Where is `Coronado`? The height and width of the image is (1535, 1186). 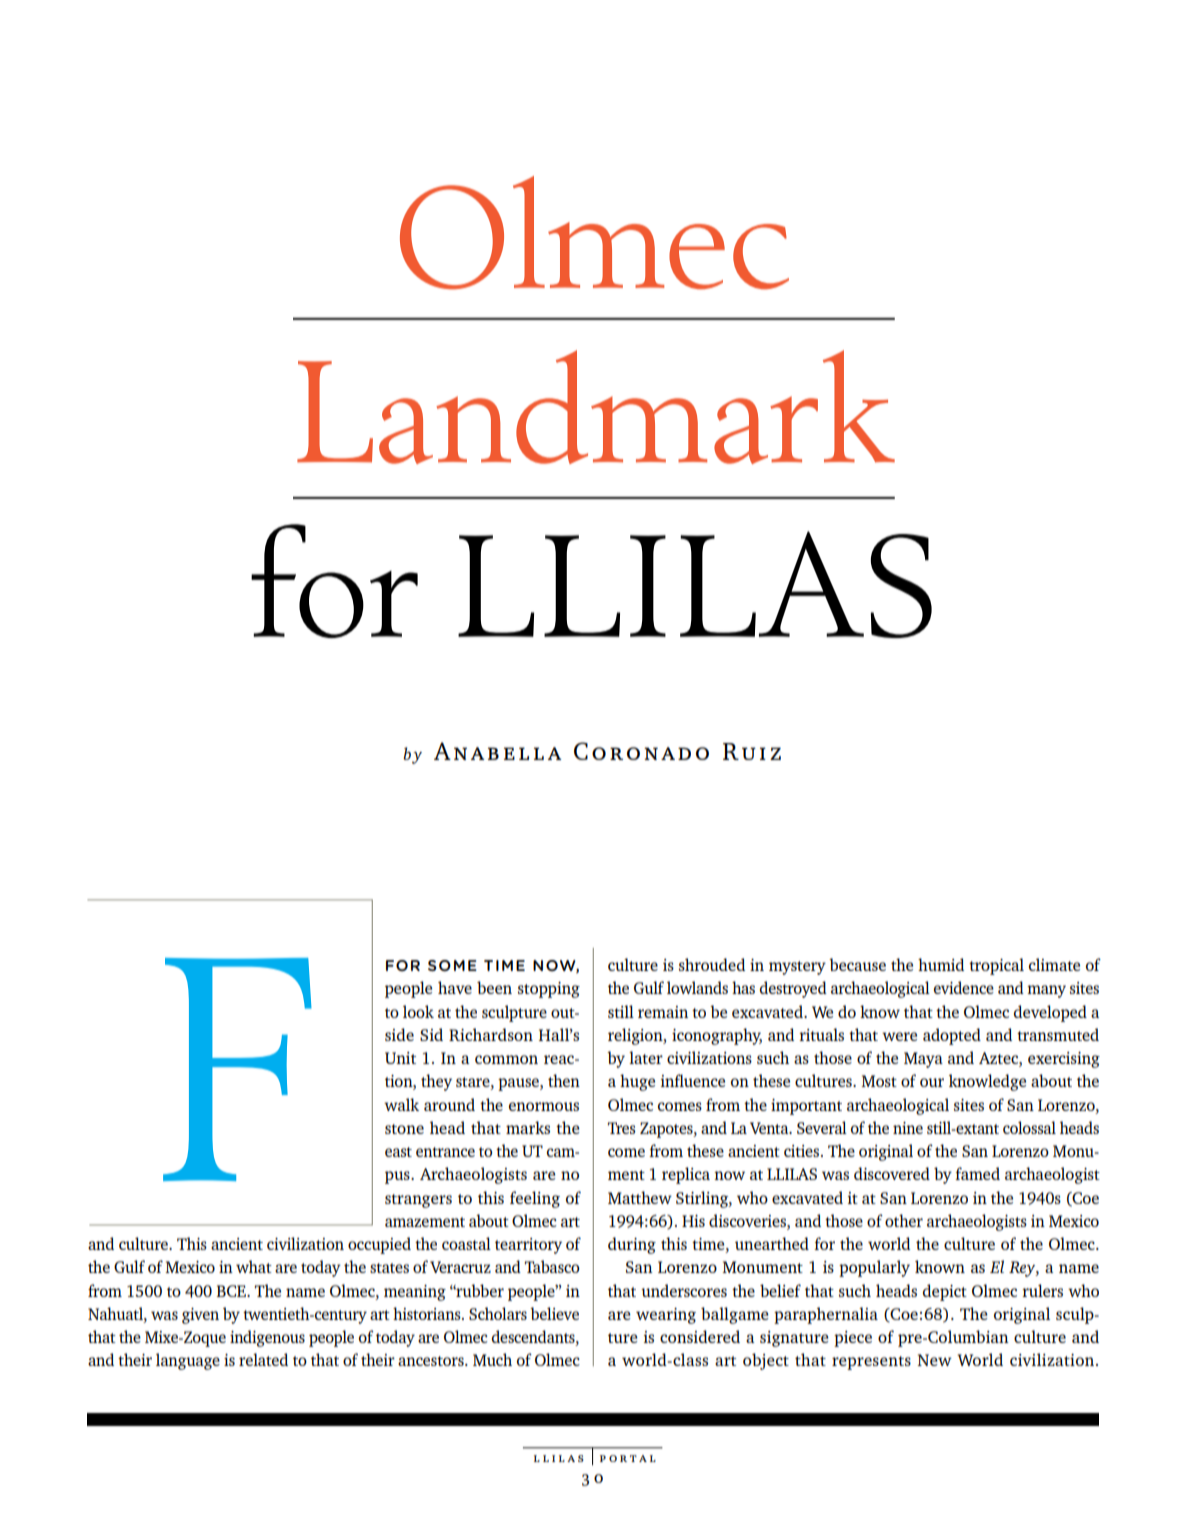
Coronado is located at coordinates (641, 751).
